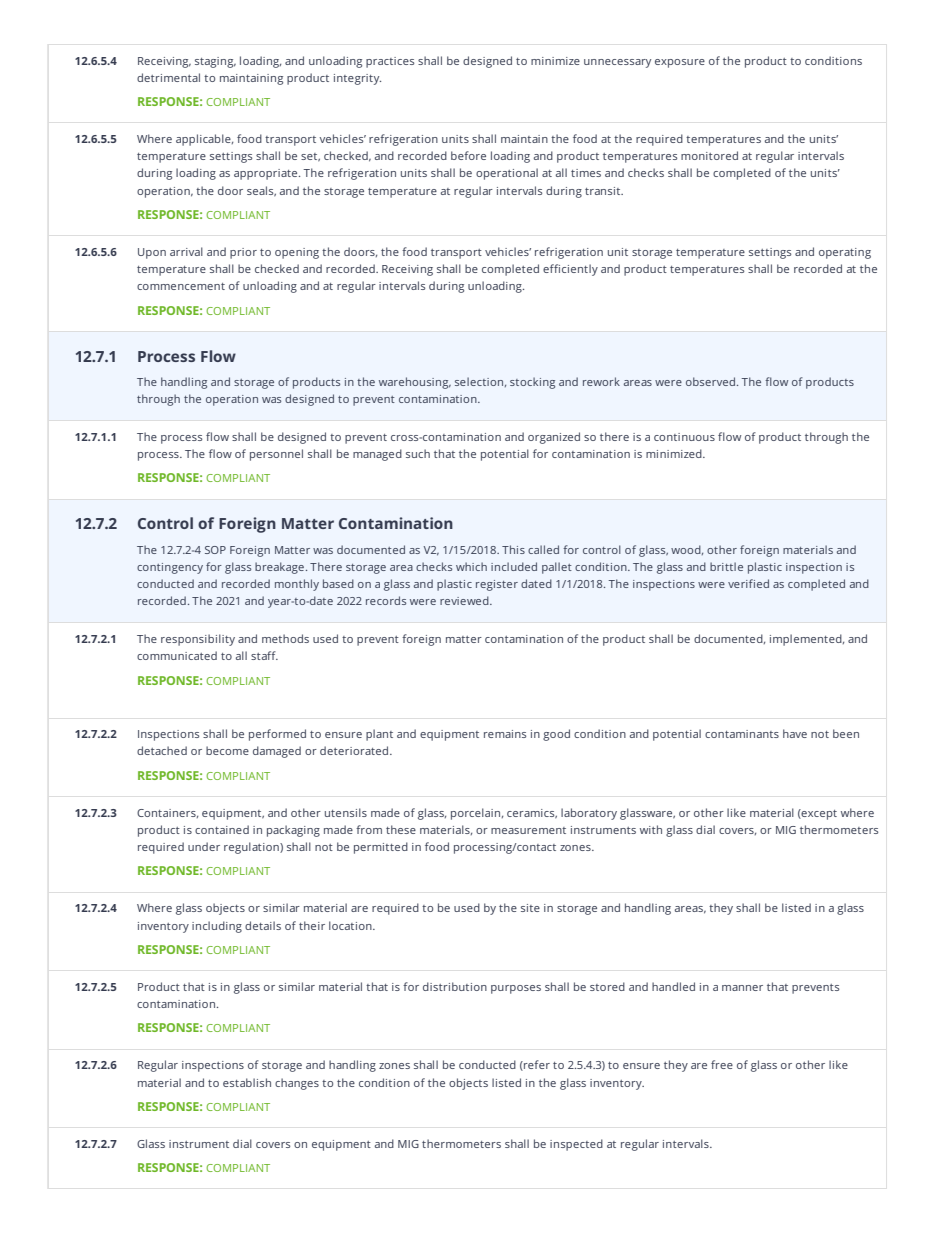 Image resolution: width=952 pixels, height=1233 pixels. I want to click on regulation, so click(252, 848).
